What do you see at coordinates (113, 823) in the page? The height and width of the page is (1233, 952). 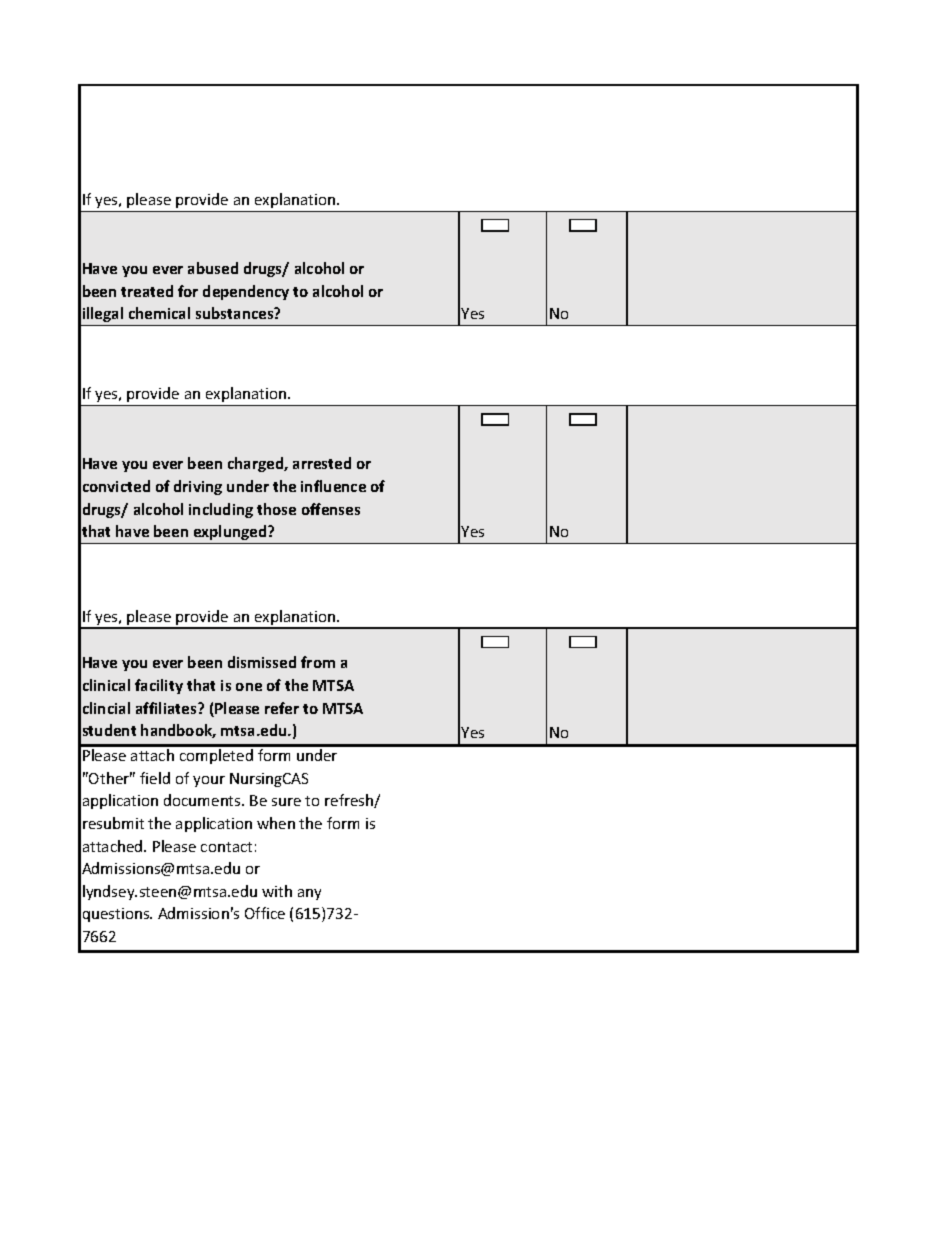 I see `resubmit` at bounding box center [113, 823].
